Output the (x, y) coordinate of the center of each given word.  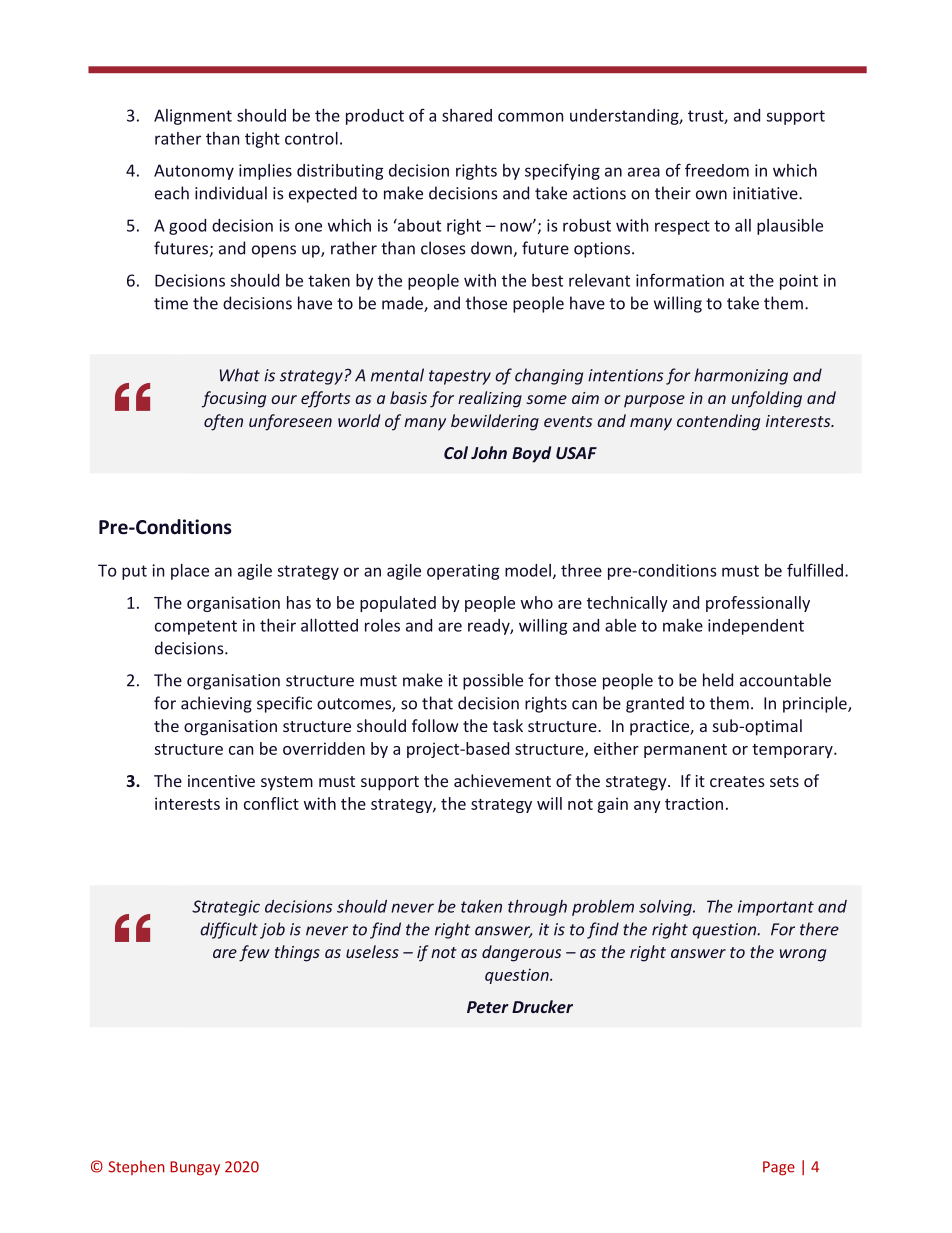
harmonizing (741, 376)
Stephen (136, 1167)
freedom (717, 170)
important (776, 908)
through (537, 908)
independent (756, 627)
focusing (234, 399)
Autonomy (194, 172)
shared (467, 115)
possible (493, 681)
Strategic (226, 908)
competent (196, 627)
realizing (490, 399)
